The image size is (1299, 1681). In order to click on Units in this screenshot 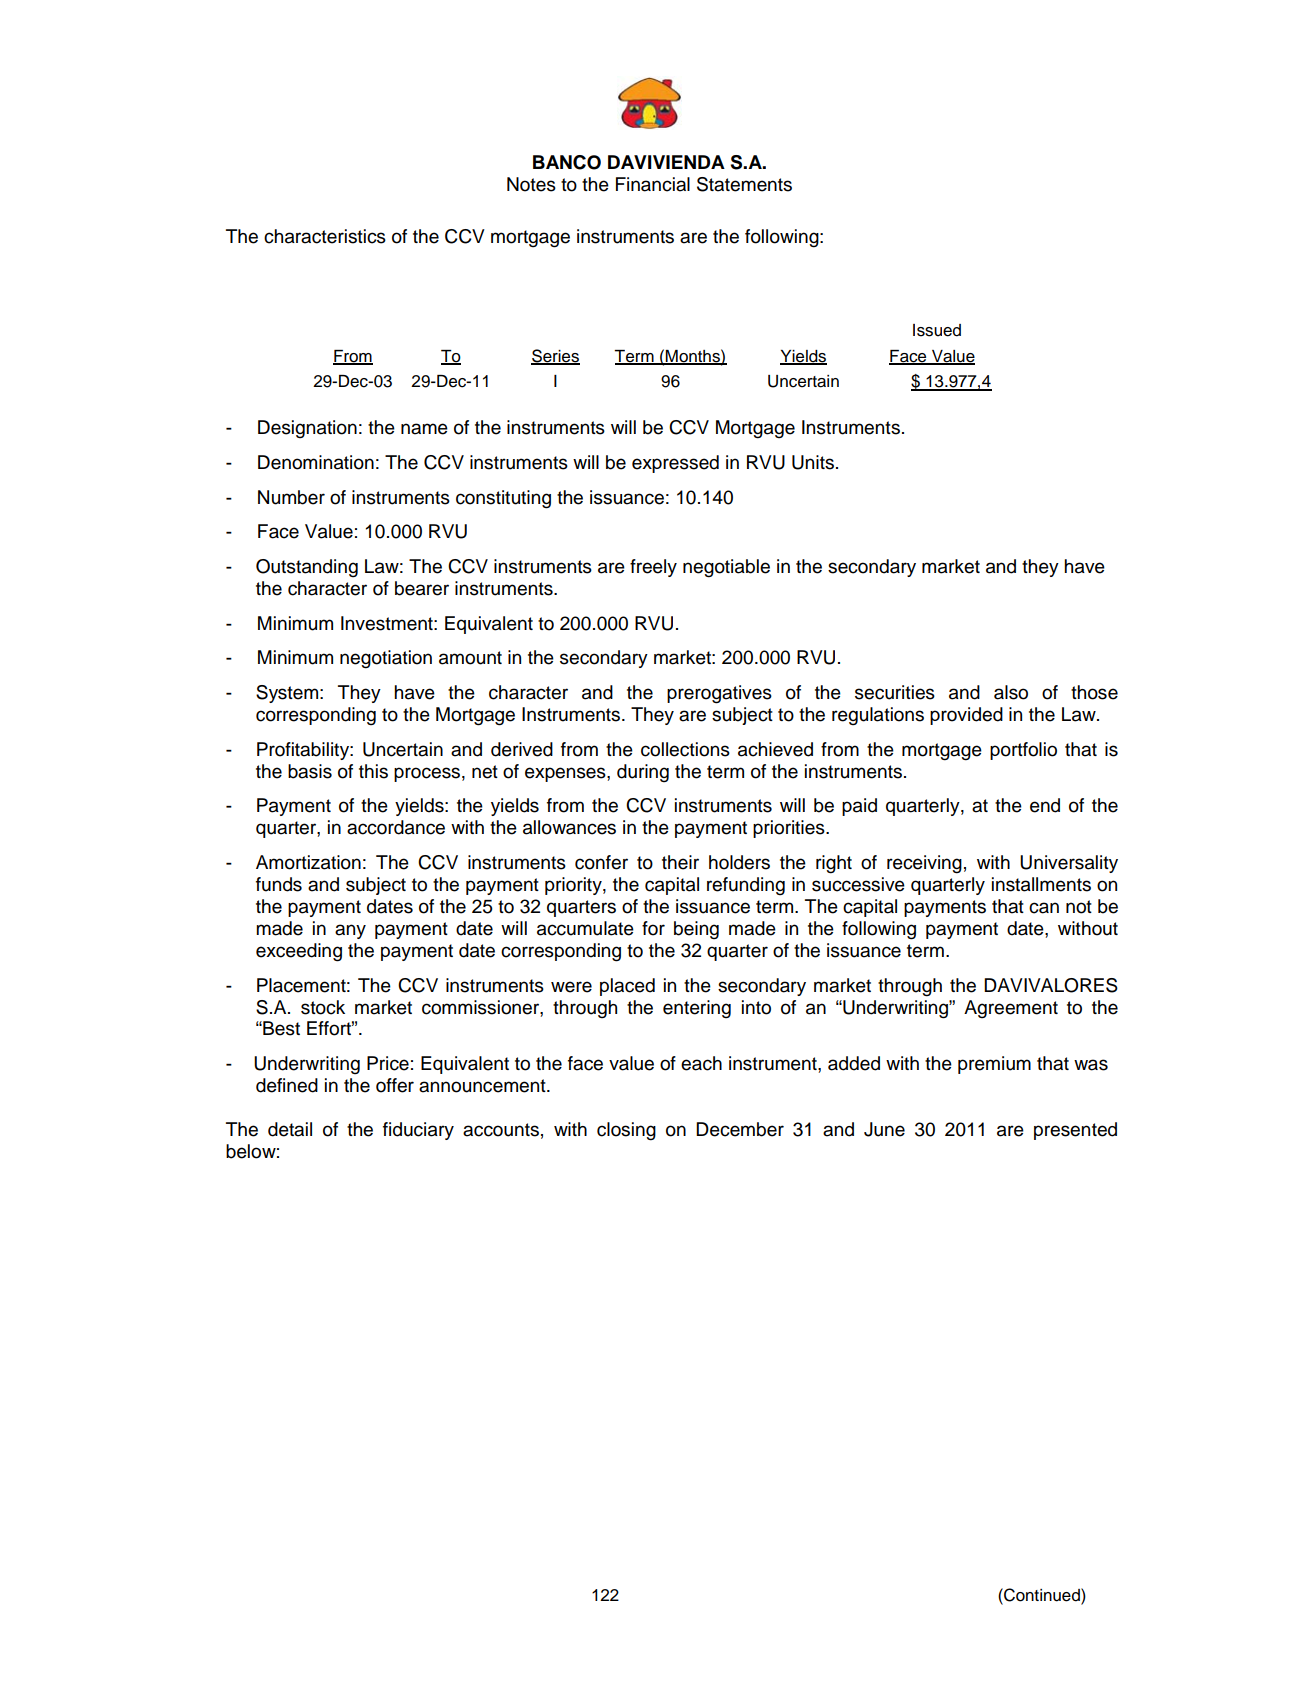, I will do `click(813, 462)`.
